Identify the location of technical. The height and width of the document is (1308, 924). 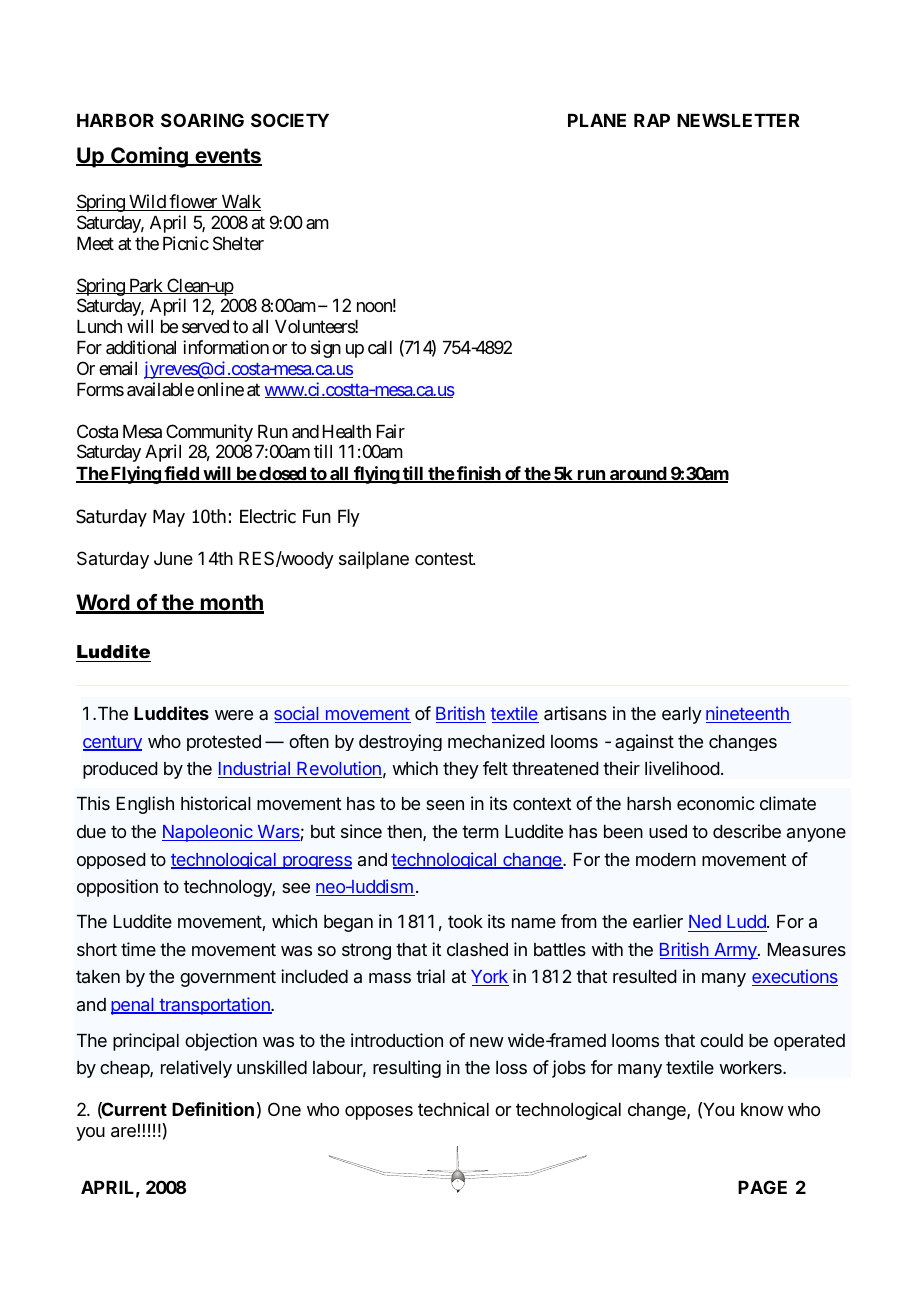
(453, 1109).
